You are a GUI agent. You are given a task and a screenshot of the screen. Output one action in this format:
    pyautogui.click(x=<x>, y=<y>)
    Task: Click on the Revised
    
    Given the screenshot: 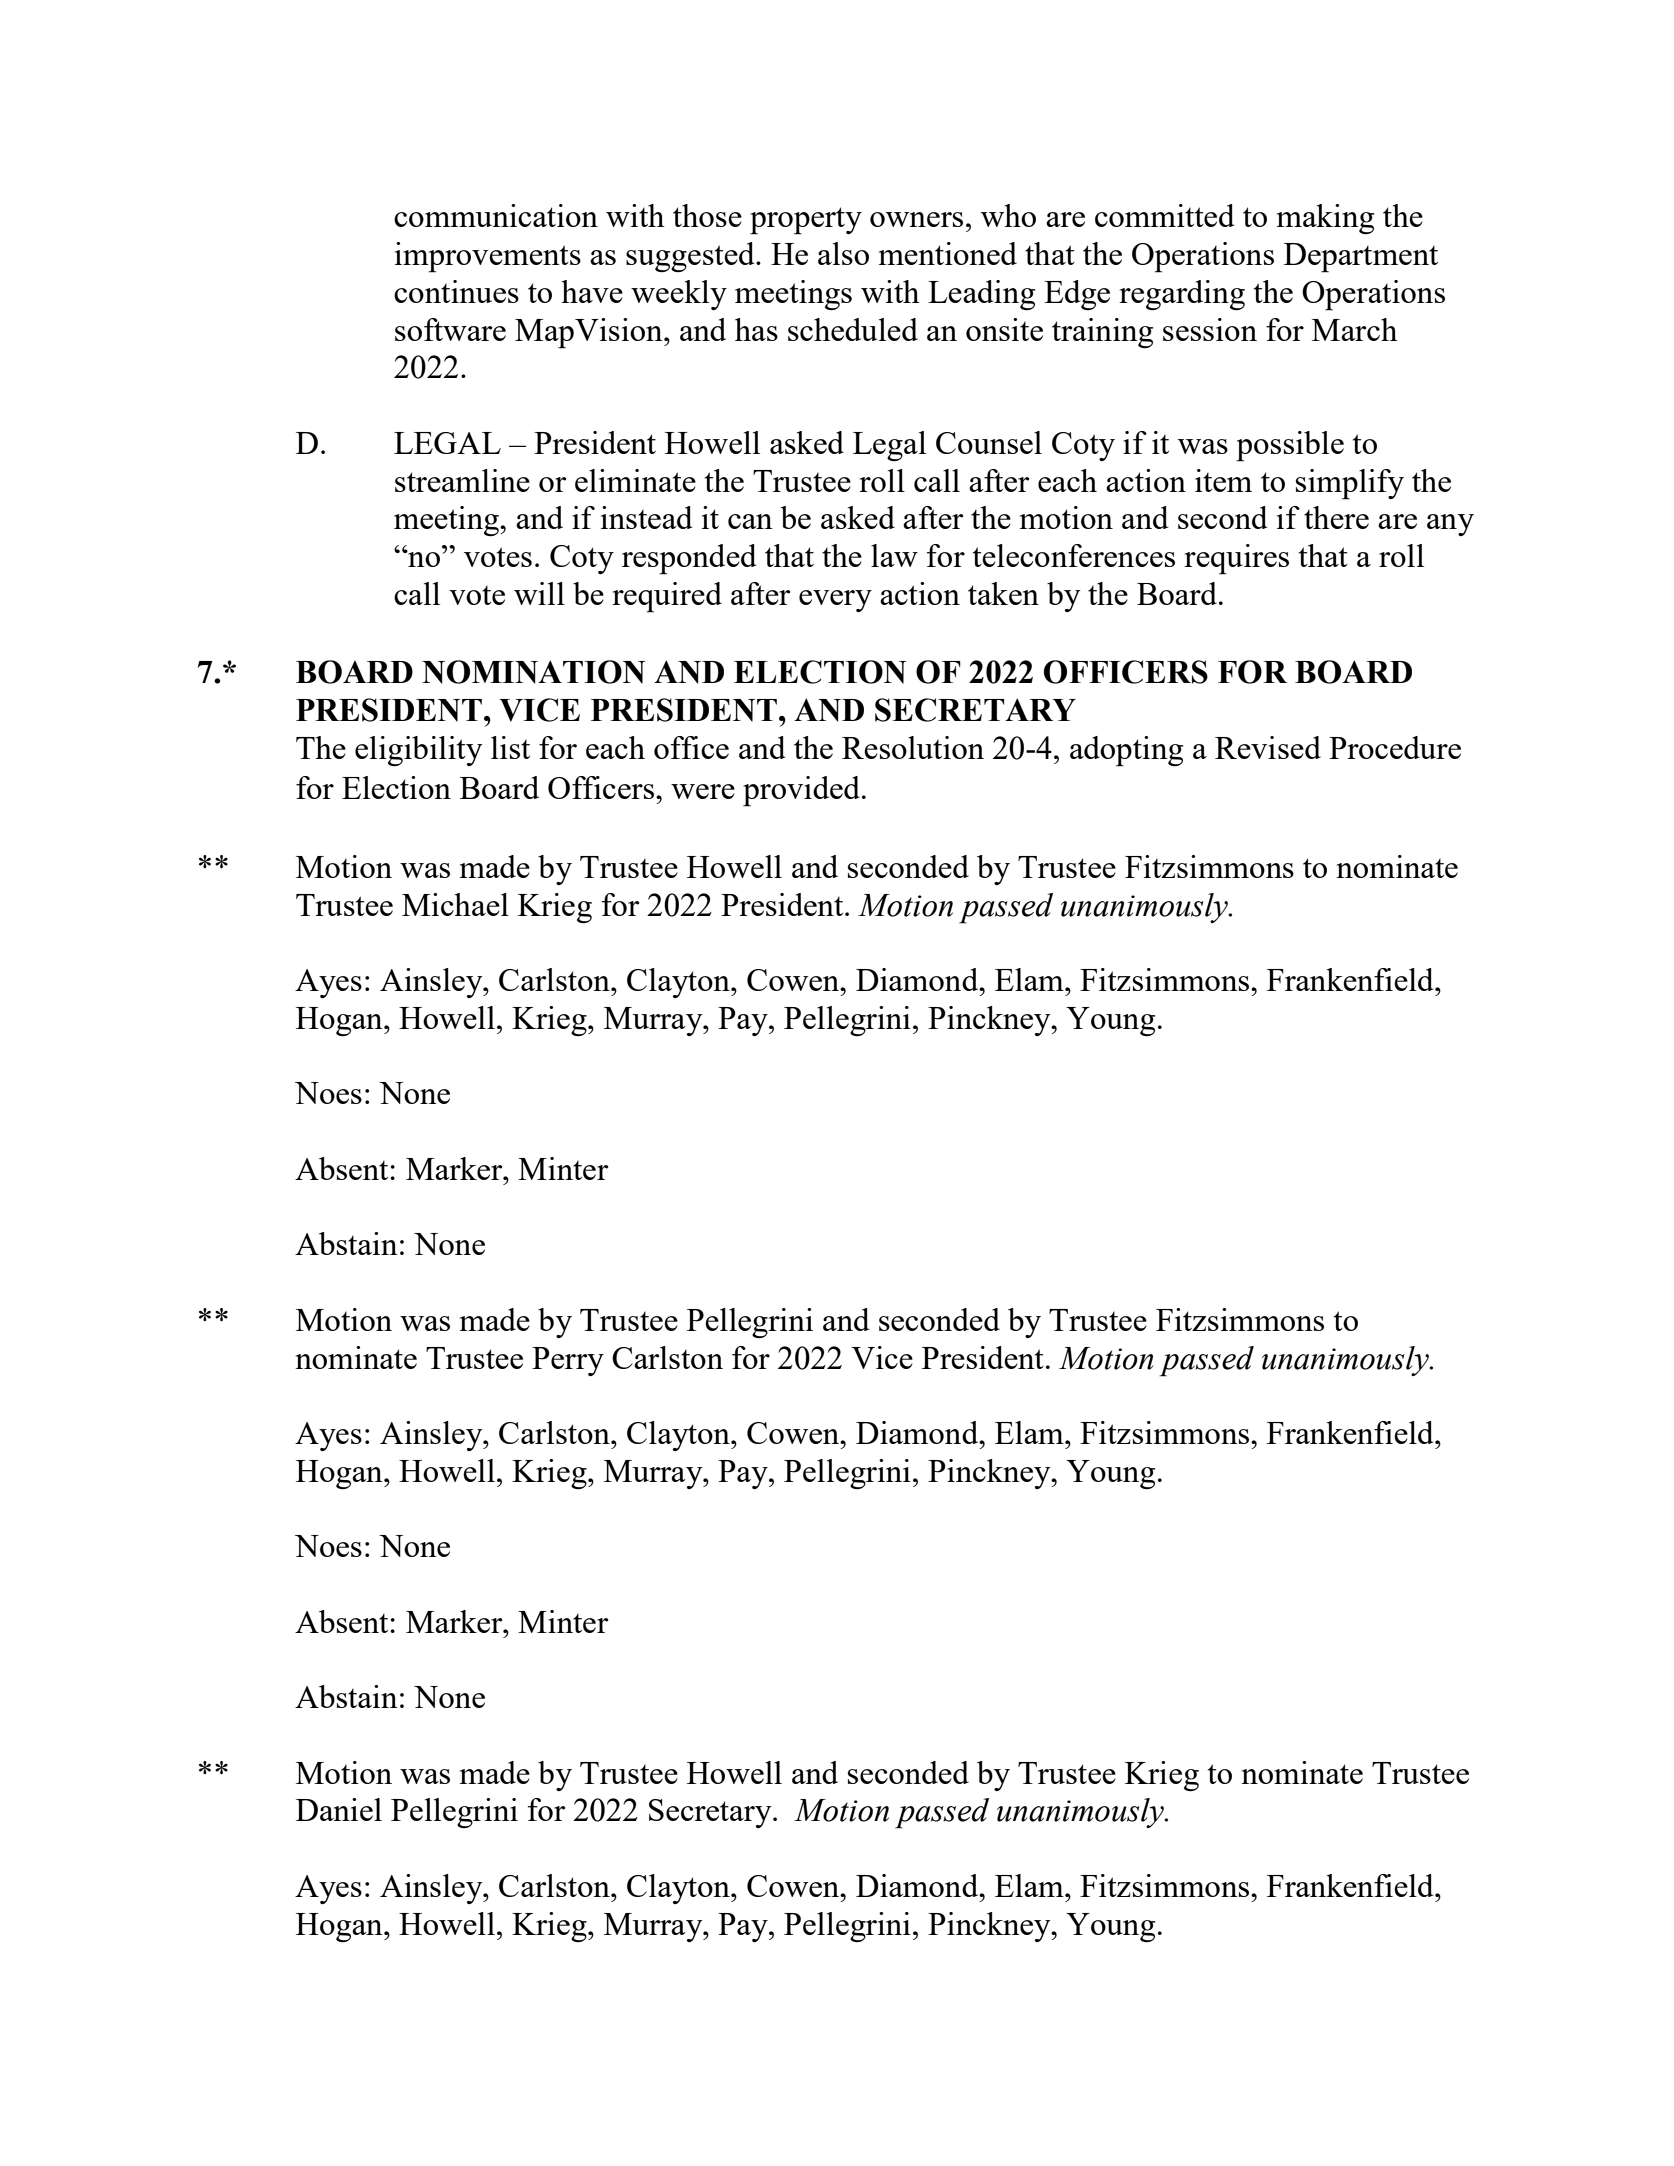 What is the action you would take?
    pyautogui.click(x=1268, y=747)
